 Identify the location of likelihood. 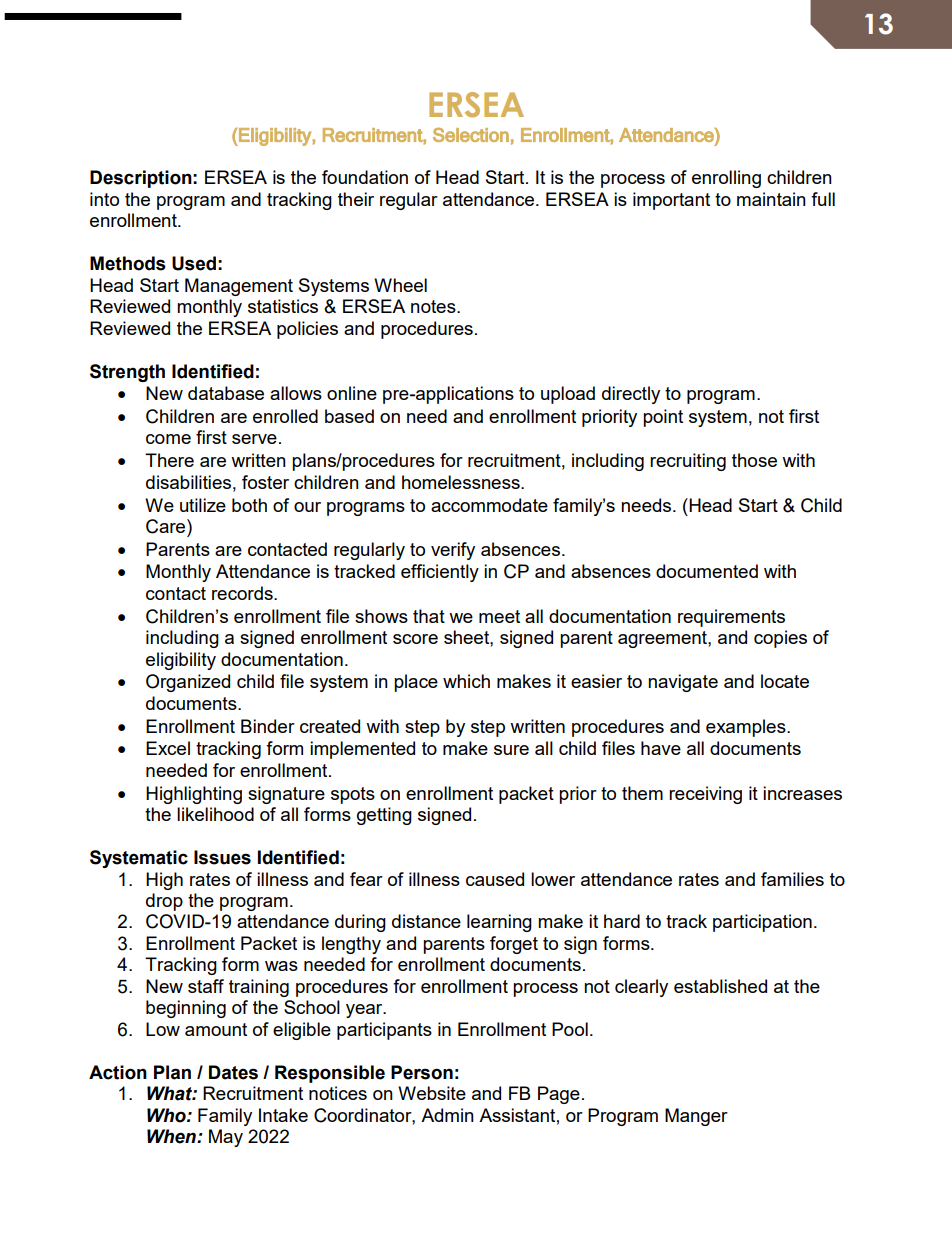
(215, 814).
